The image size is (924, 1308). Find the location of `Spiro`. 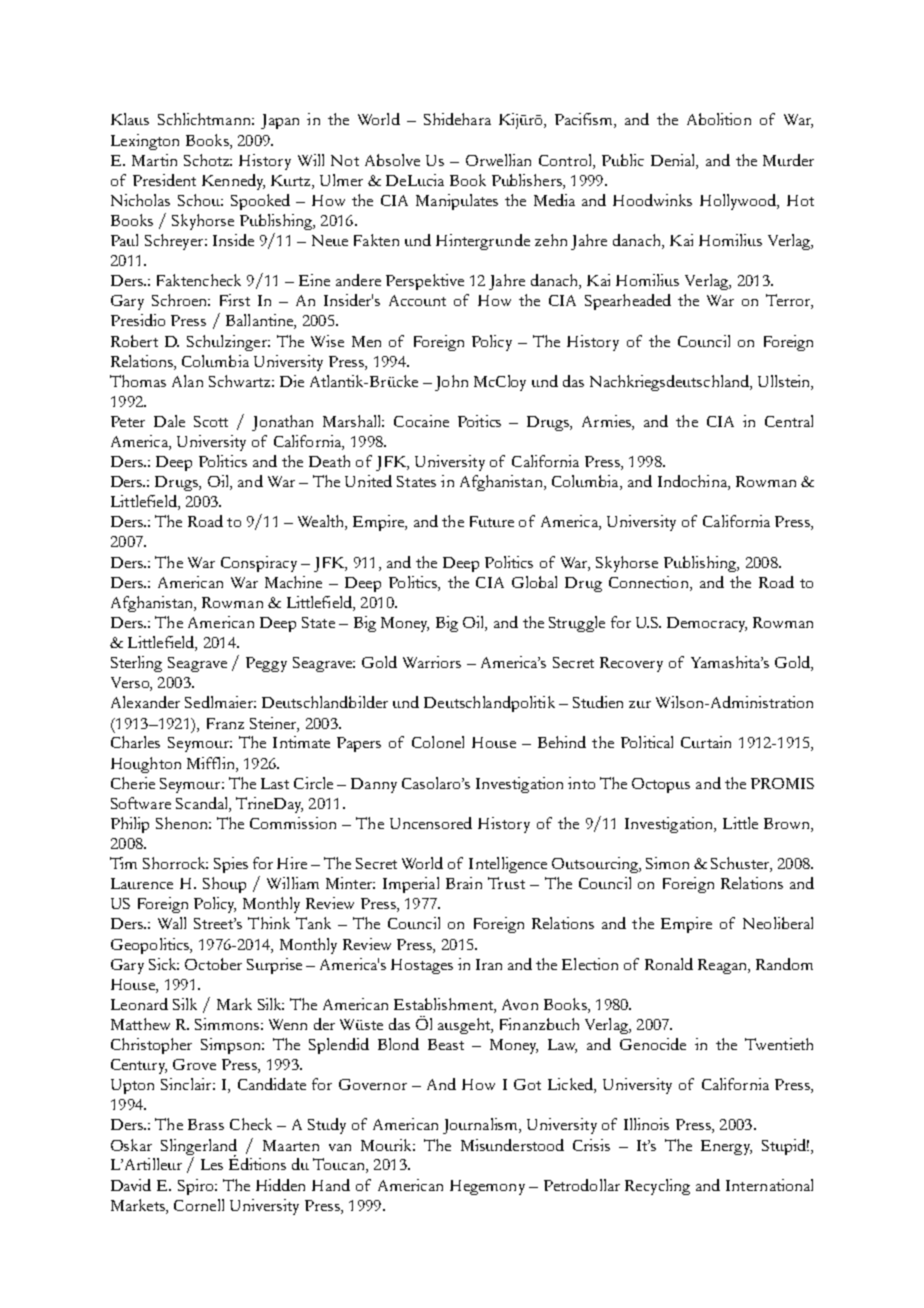

Spiro is located at coordinates (197, 1187).
